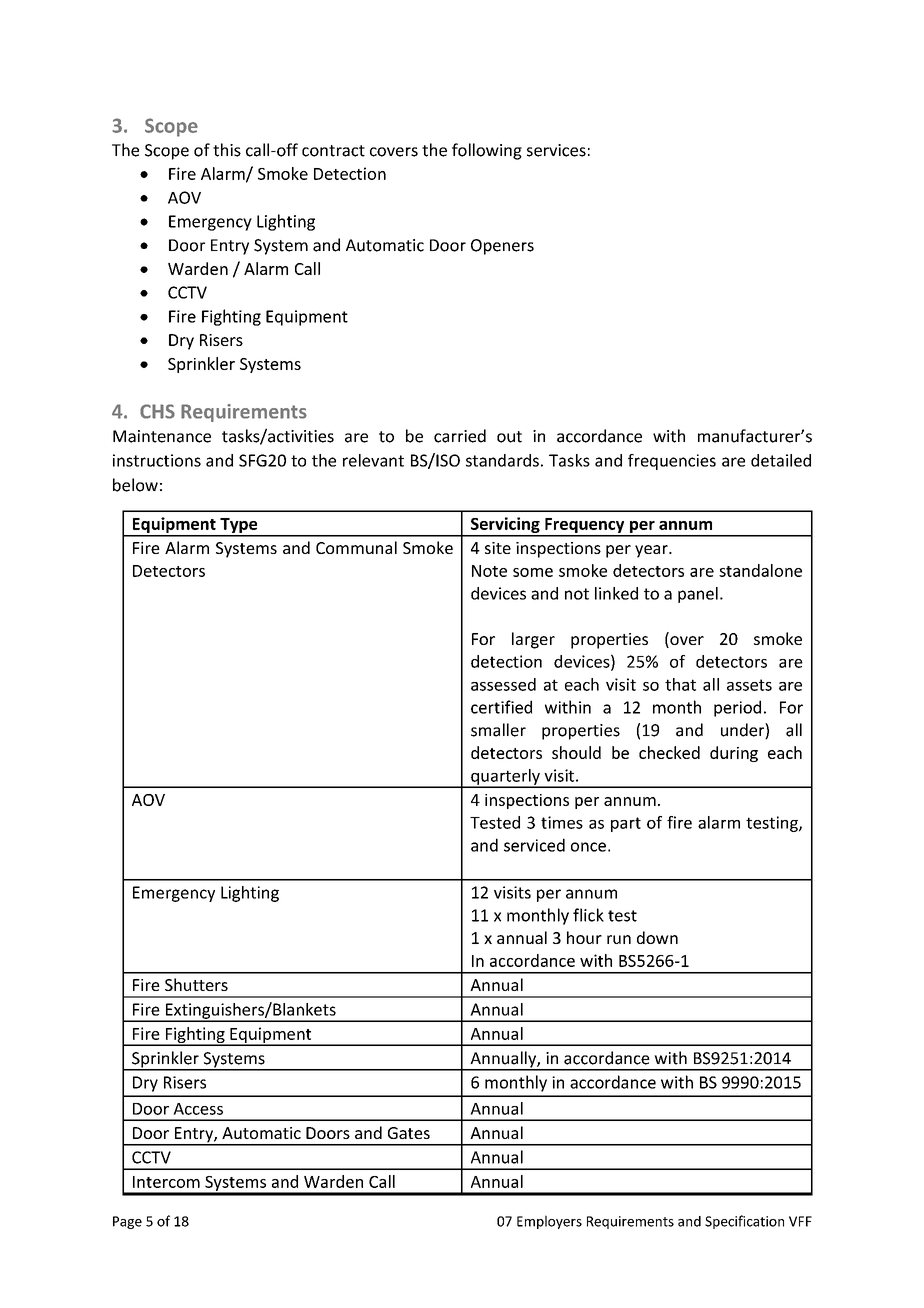 Image resolution: width=924 pixels, height=1308 pixels. I want to click on services, so click(556, 150).
